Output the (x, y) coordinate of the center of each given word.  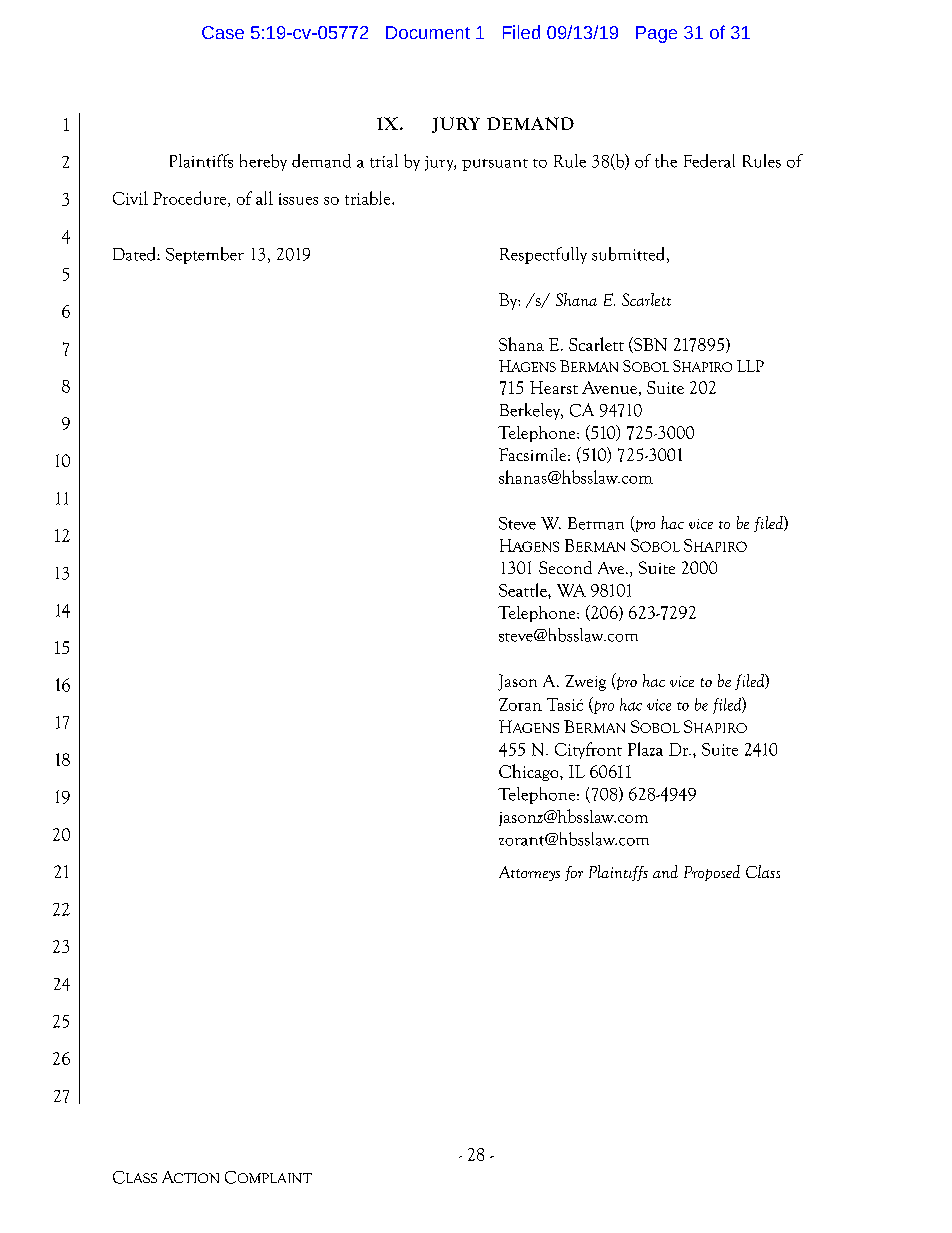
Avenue (609, 387)
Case (223, 32)
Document (428, 32)
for (574, 873)
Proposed (712, 873)
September (205, 255)
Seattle (524, 590)
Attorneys (529, 873)
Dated (135, 254)
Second (565, 567)
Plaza (645, 749)
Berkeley (531, 411)
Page (656, 34)
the (666, 161)
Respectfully (543, 255)
